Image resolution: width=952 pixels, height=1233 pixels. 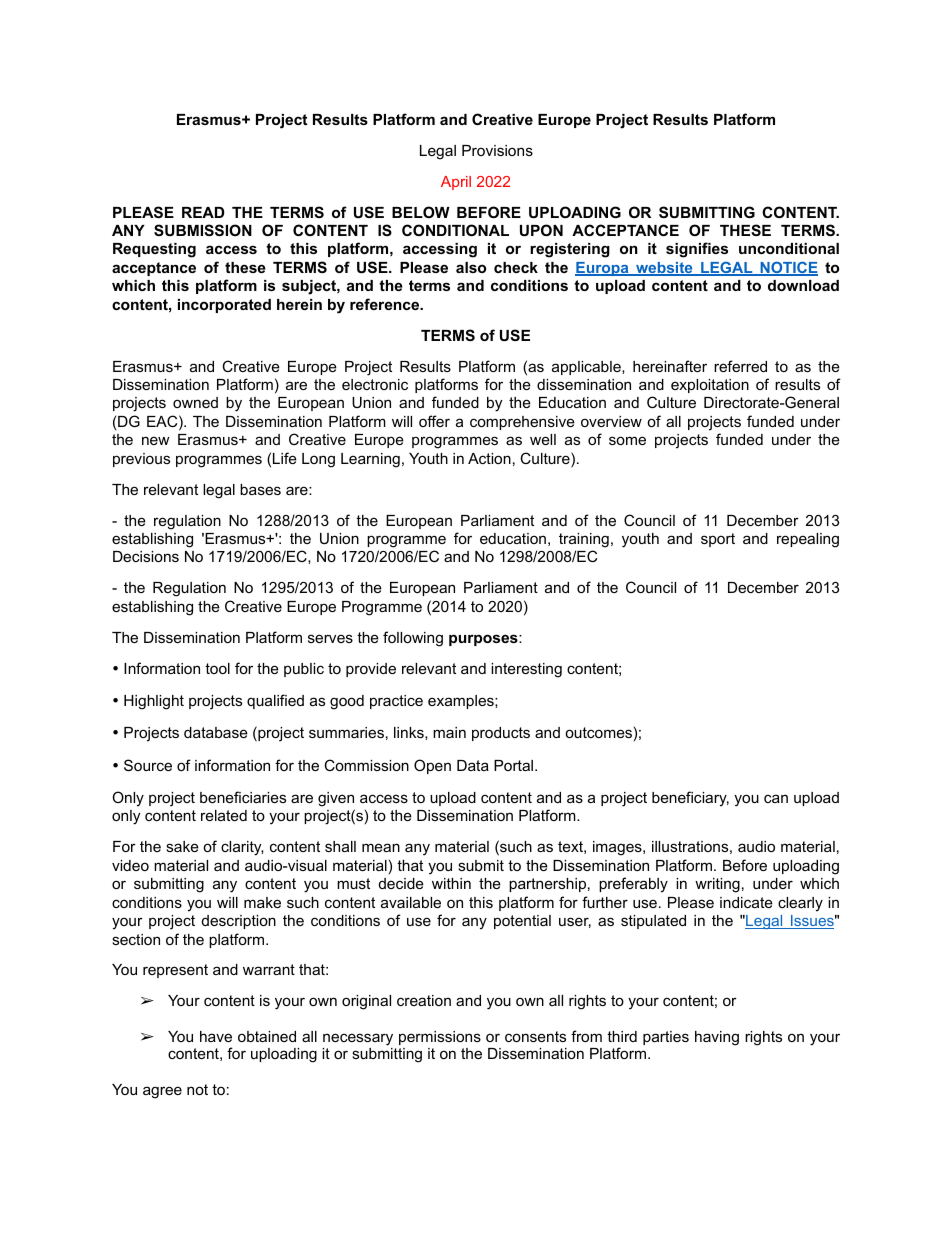 I want to click on sport, so click(x=718, y=540).
